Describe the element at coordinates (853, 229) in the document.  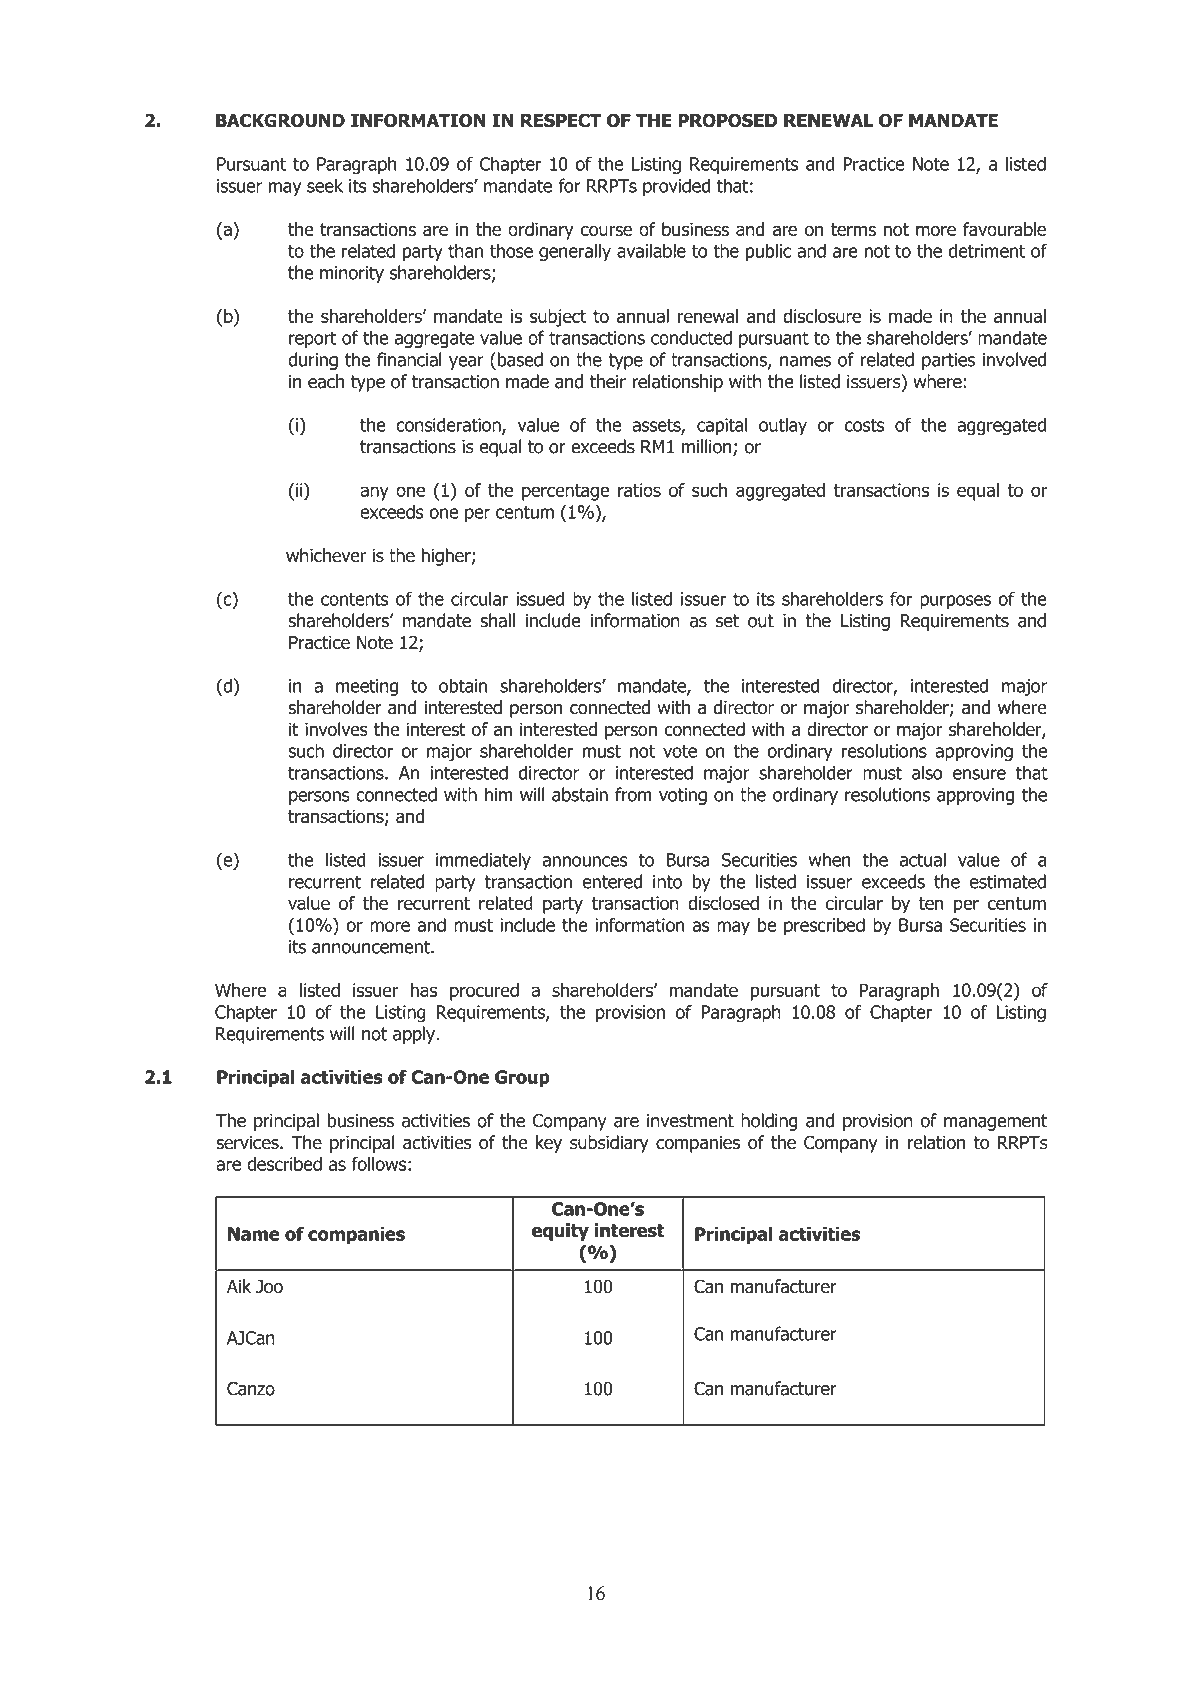
I see `terms` at that location.
